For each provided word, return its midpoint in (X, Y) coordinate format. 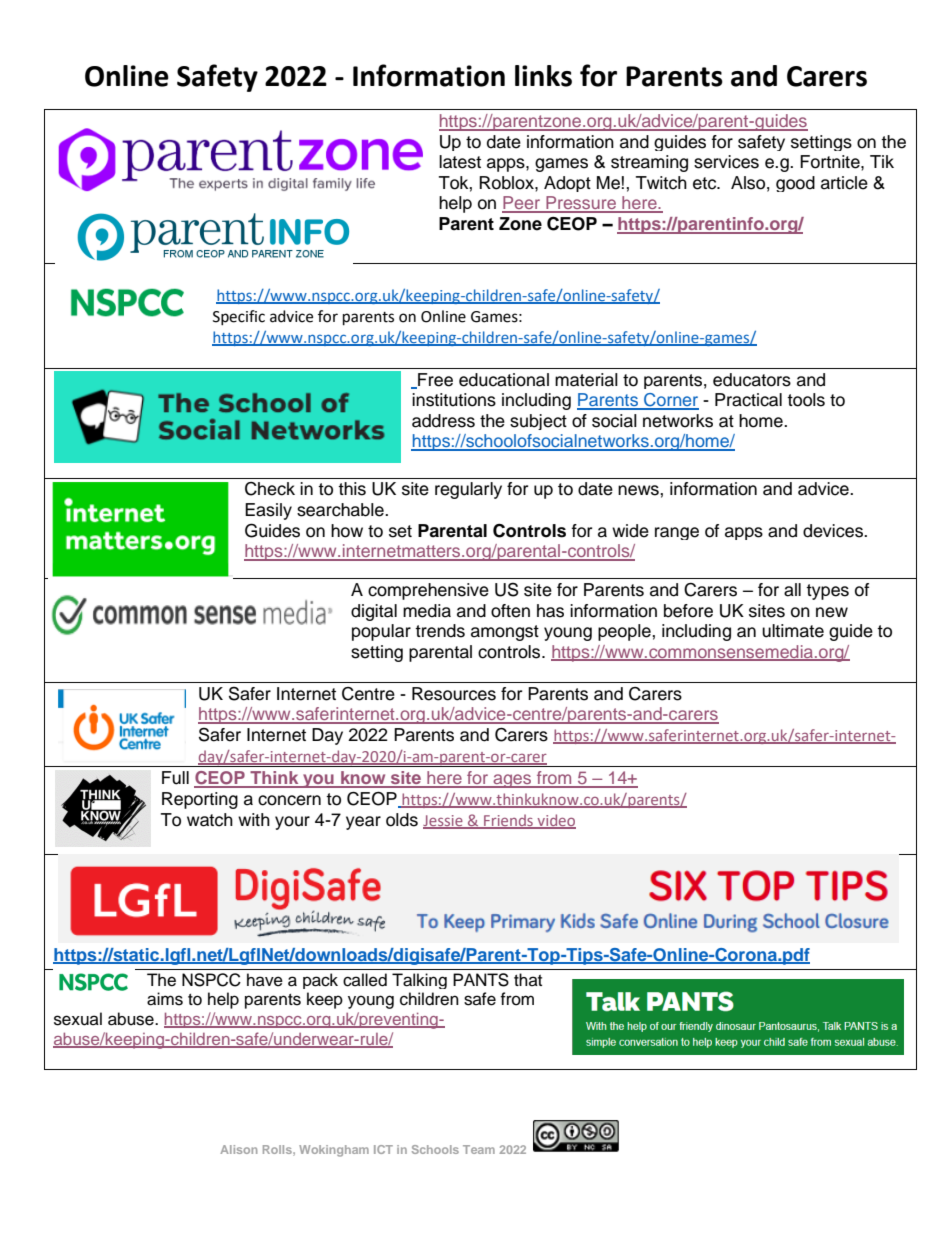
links (543, 76)
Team (479, 1149)
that (528, 979)
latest (460, 162)
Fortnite (831, 162)
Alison (238, 1149)
